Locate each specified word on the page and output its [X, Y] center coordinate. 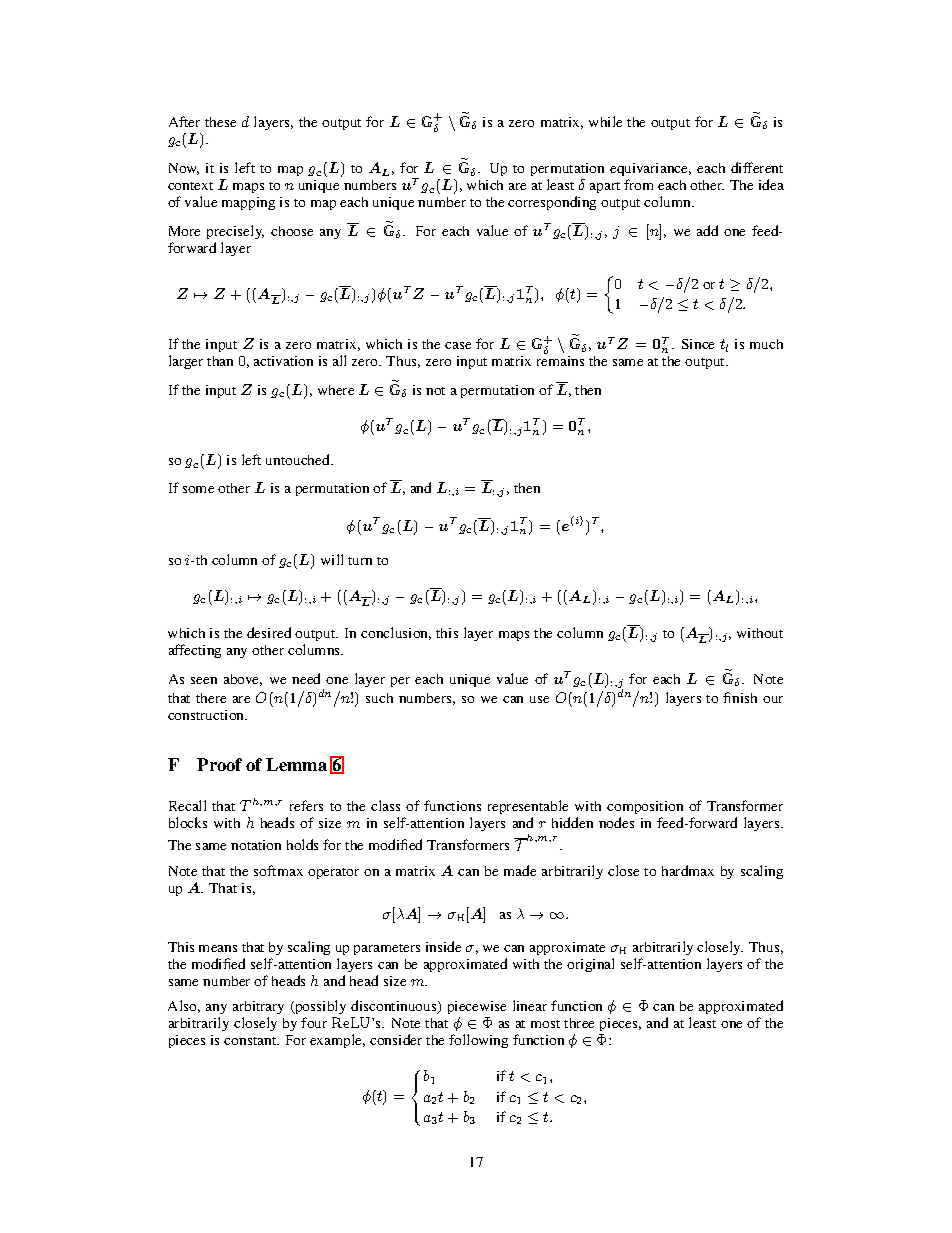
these [220, 122]
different [757, 167]
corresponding [552, 203]
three [579, 1023]
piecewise [477, 1007]
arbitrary [258, 1007]
